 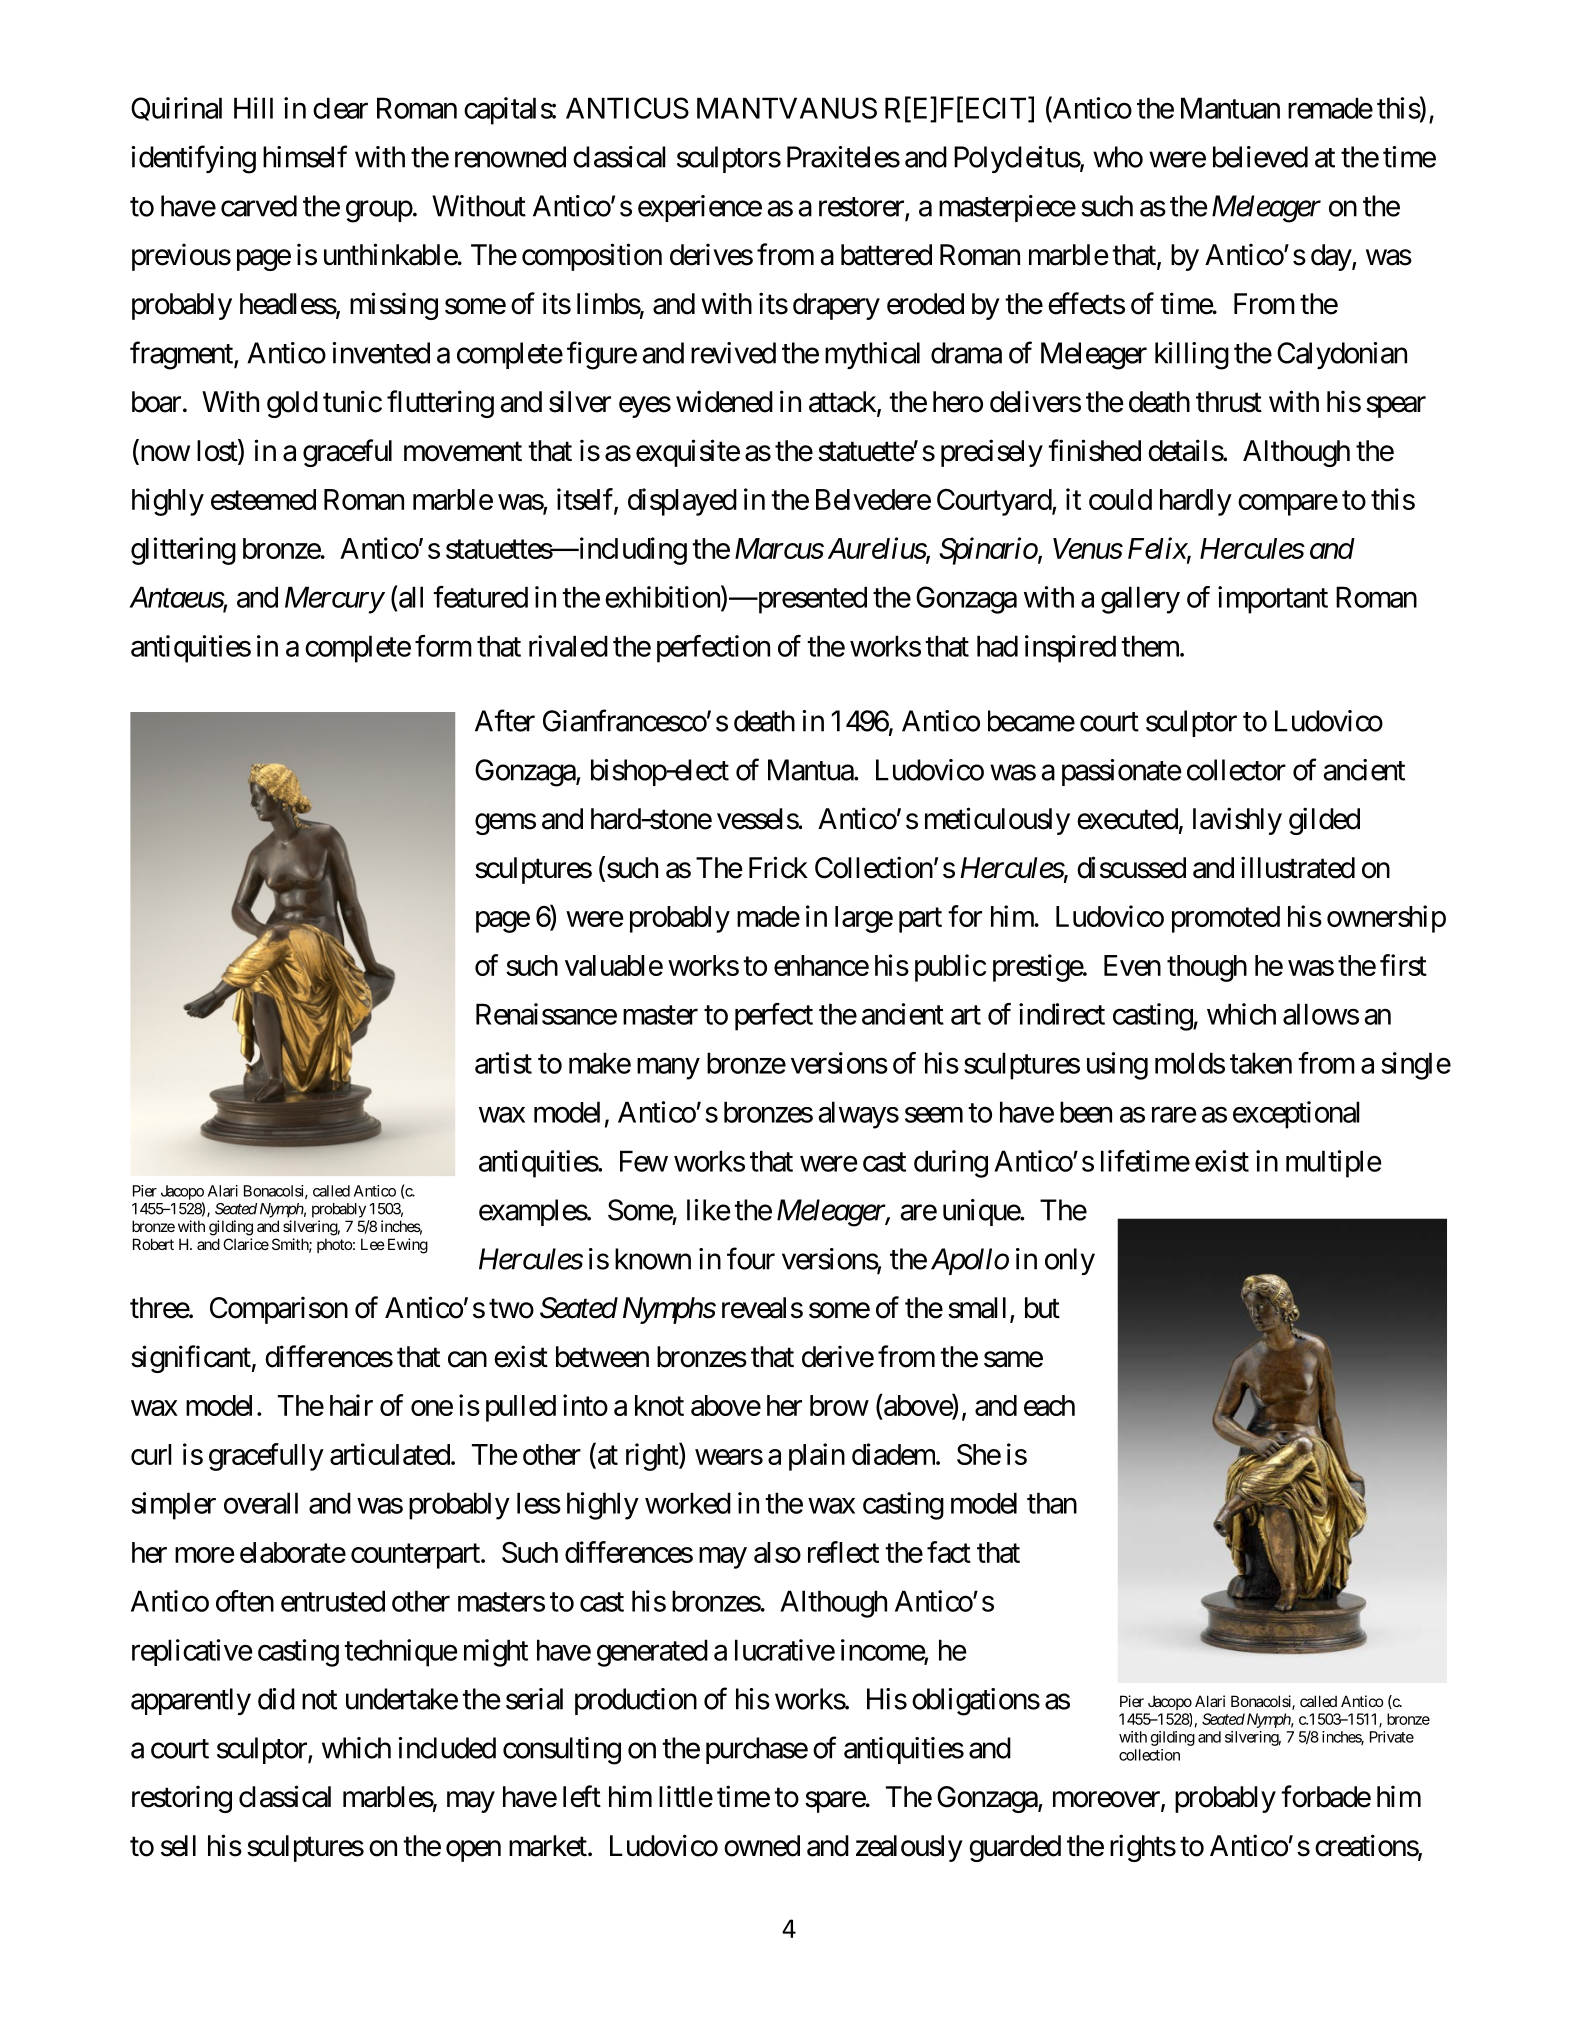 I want to click on artist, so click(x=503, y=1063).
